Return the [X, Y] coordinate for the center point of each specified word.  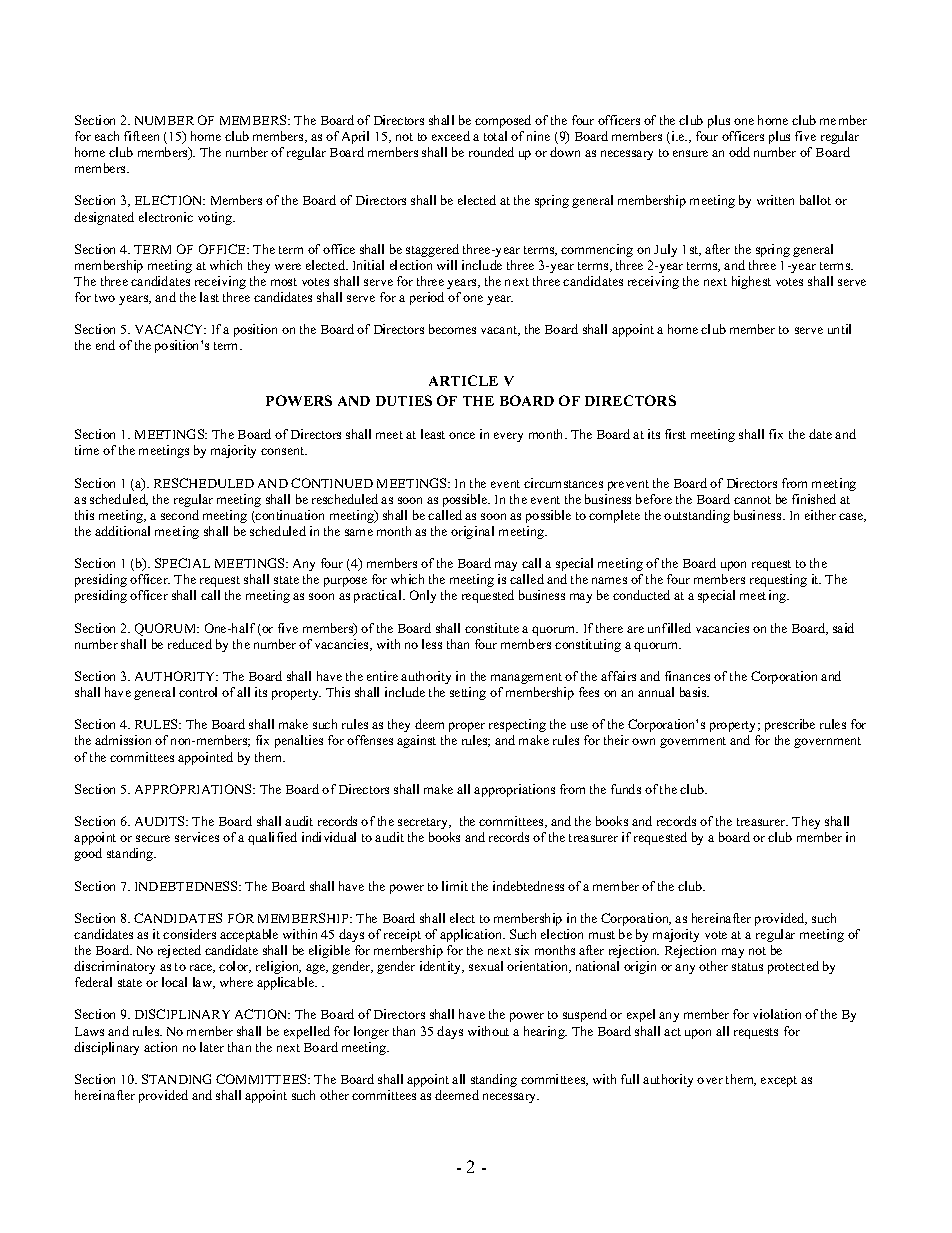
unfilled [669, 628]
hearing [545, 1032]
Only [423, 596]
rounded [491, 152]
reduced [190, 644]
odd [739, 152]
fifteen [141, 136]
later [212, 1047]
